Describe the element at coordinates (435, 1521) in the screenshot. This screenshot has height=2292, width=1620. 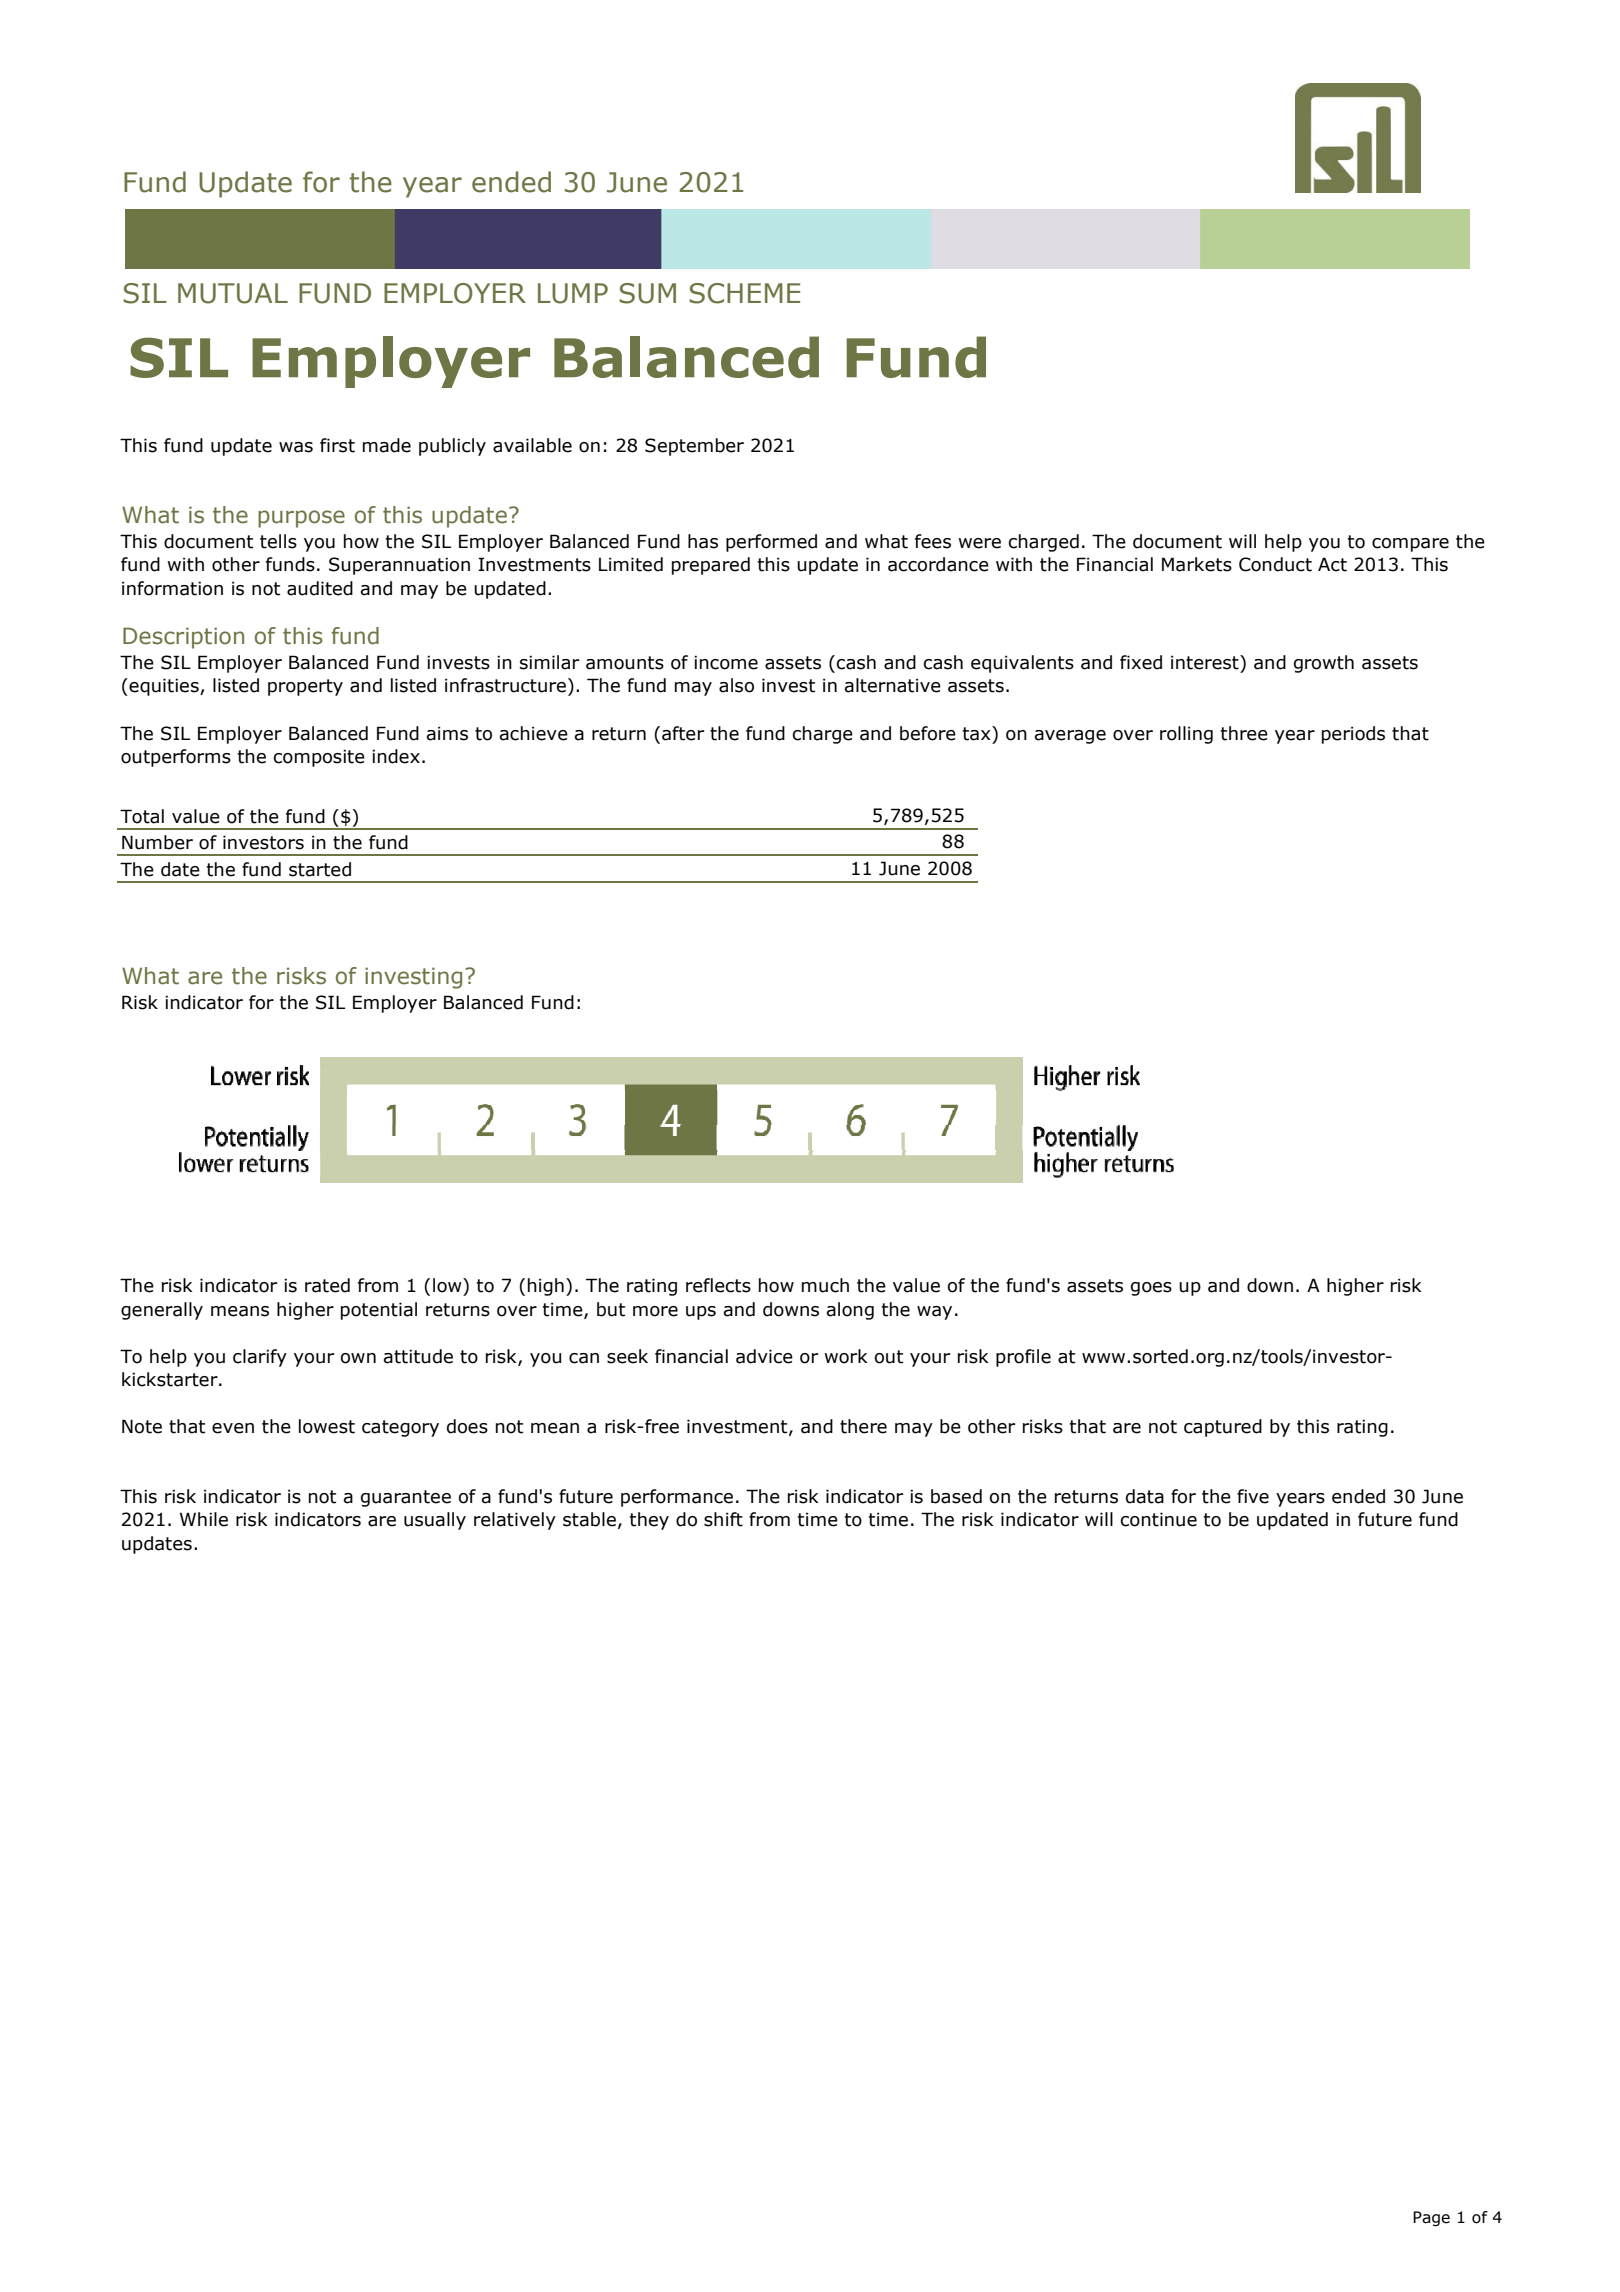
I see `usually` at that location.
